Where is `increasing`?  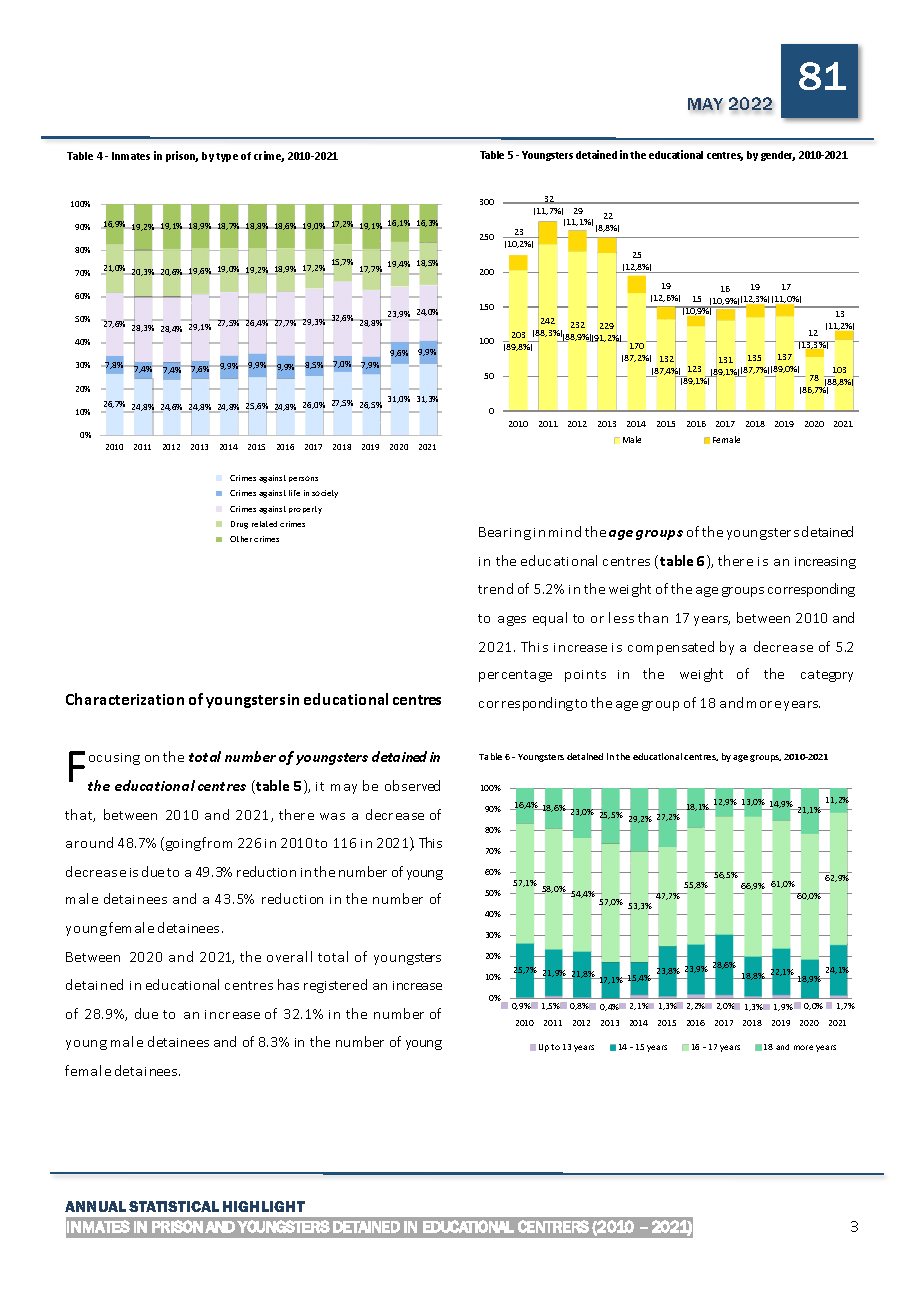 increasing is located at coordinates (825, 563).
